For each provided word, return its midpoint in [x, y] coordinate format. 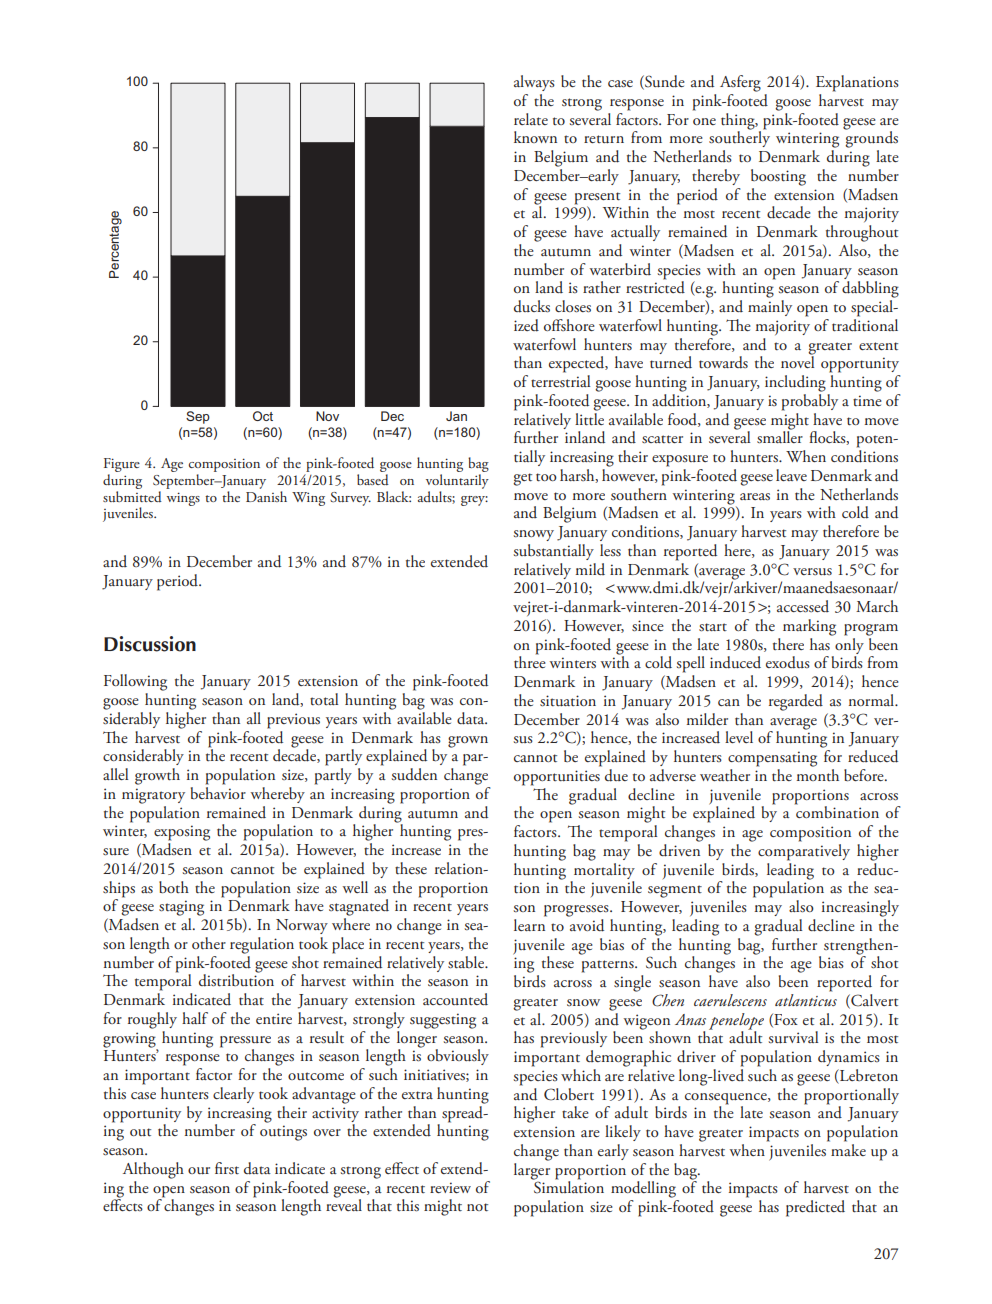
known [535, 137]
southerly [739, 138]
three [530, 661]
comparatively [804, 851]
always [534, 83]
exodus [788, 662]
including [795, 383]
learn [530, 923]
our [199, 1171]
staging [181, 908]
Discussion [150, 644]
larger [532, 1171]
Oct [263, 416]
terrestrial [560, 381]
